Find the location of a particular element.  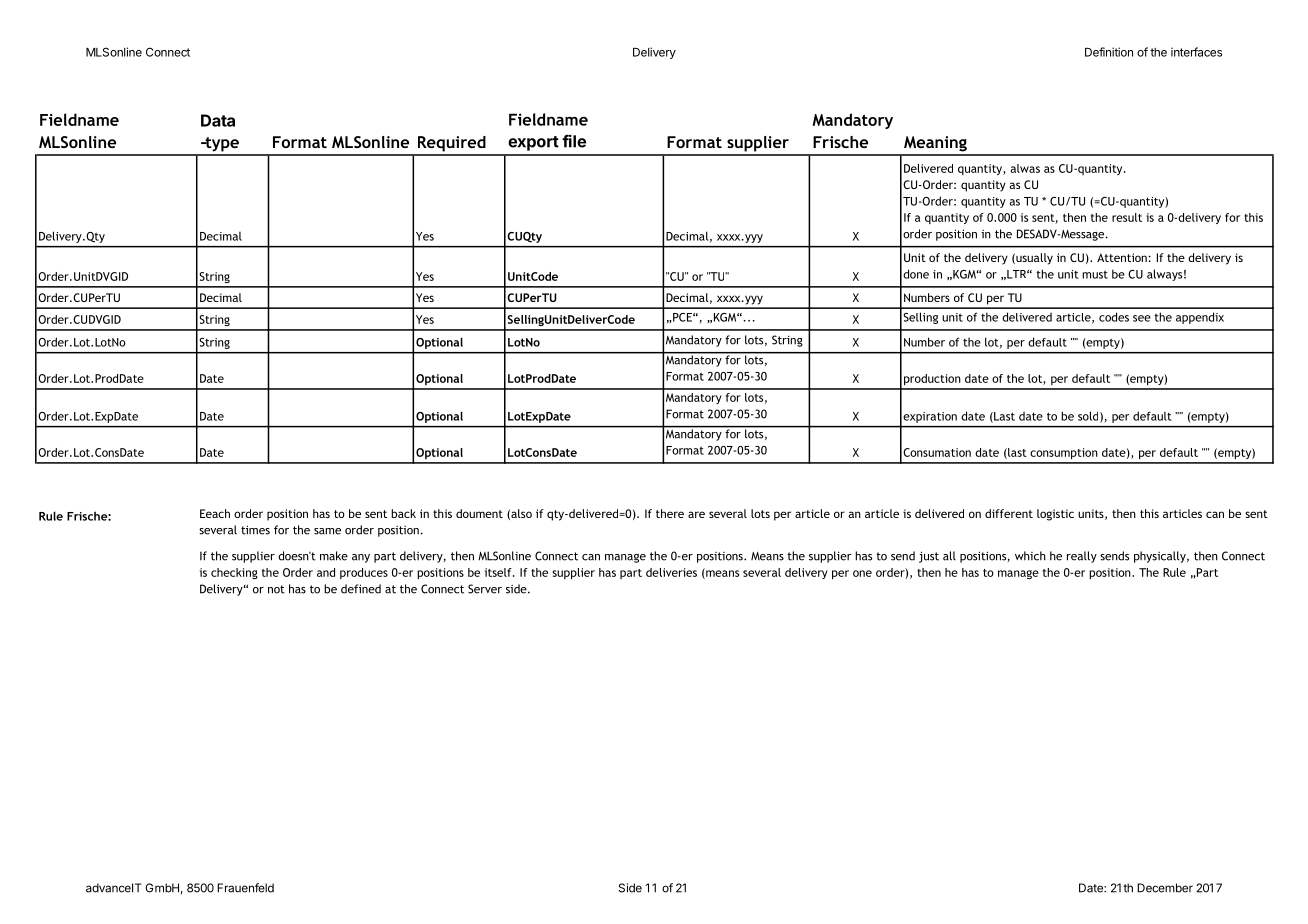

PCE is located at coordinates (682, 317).
